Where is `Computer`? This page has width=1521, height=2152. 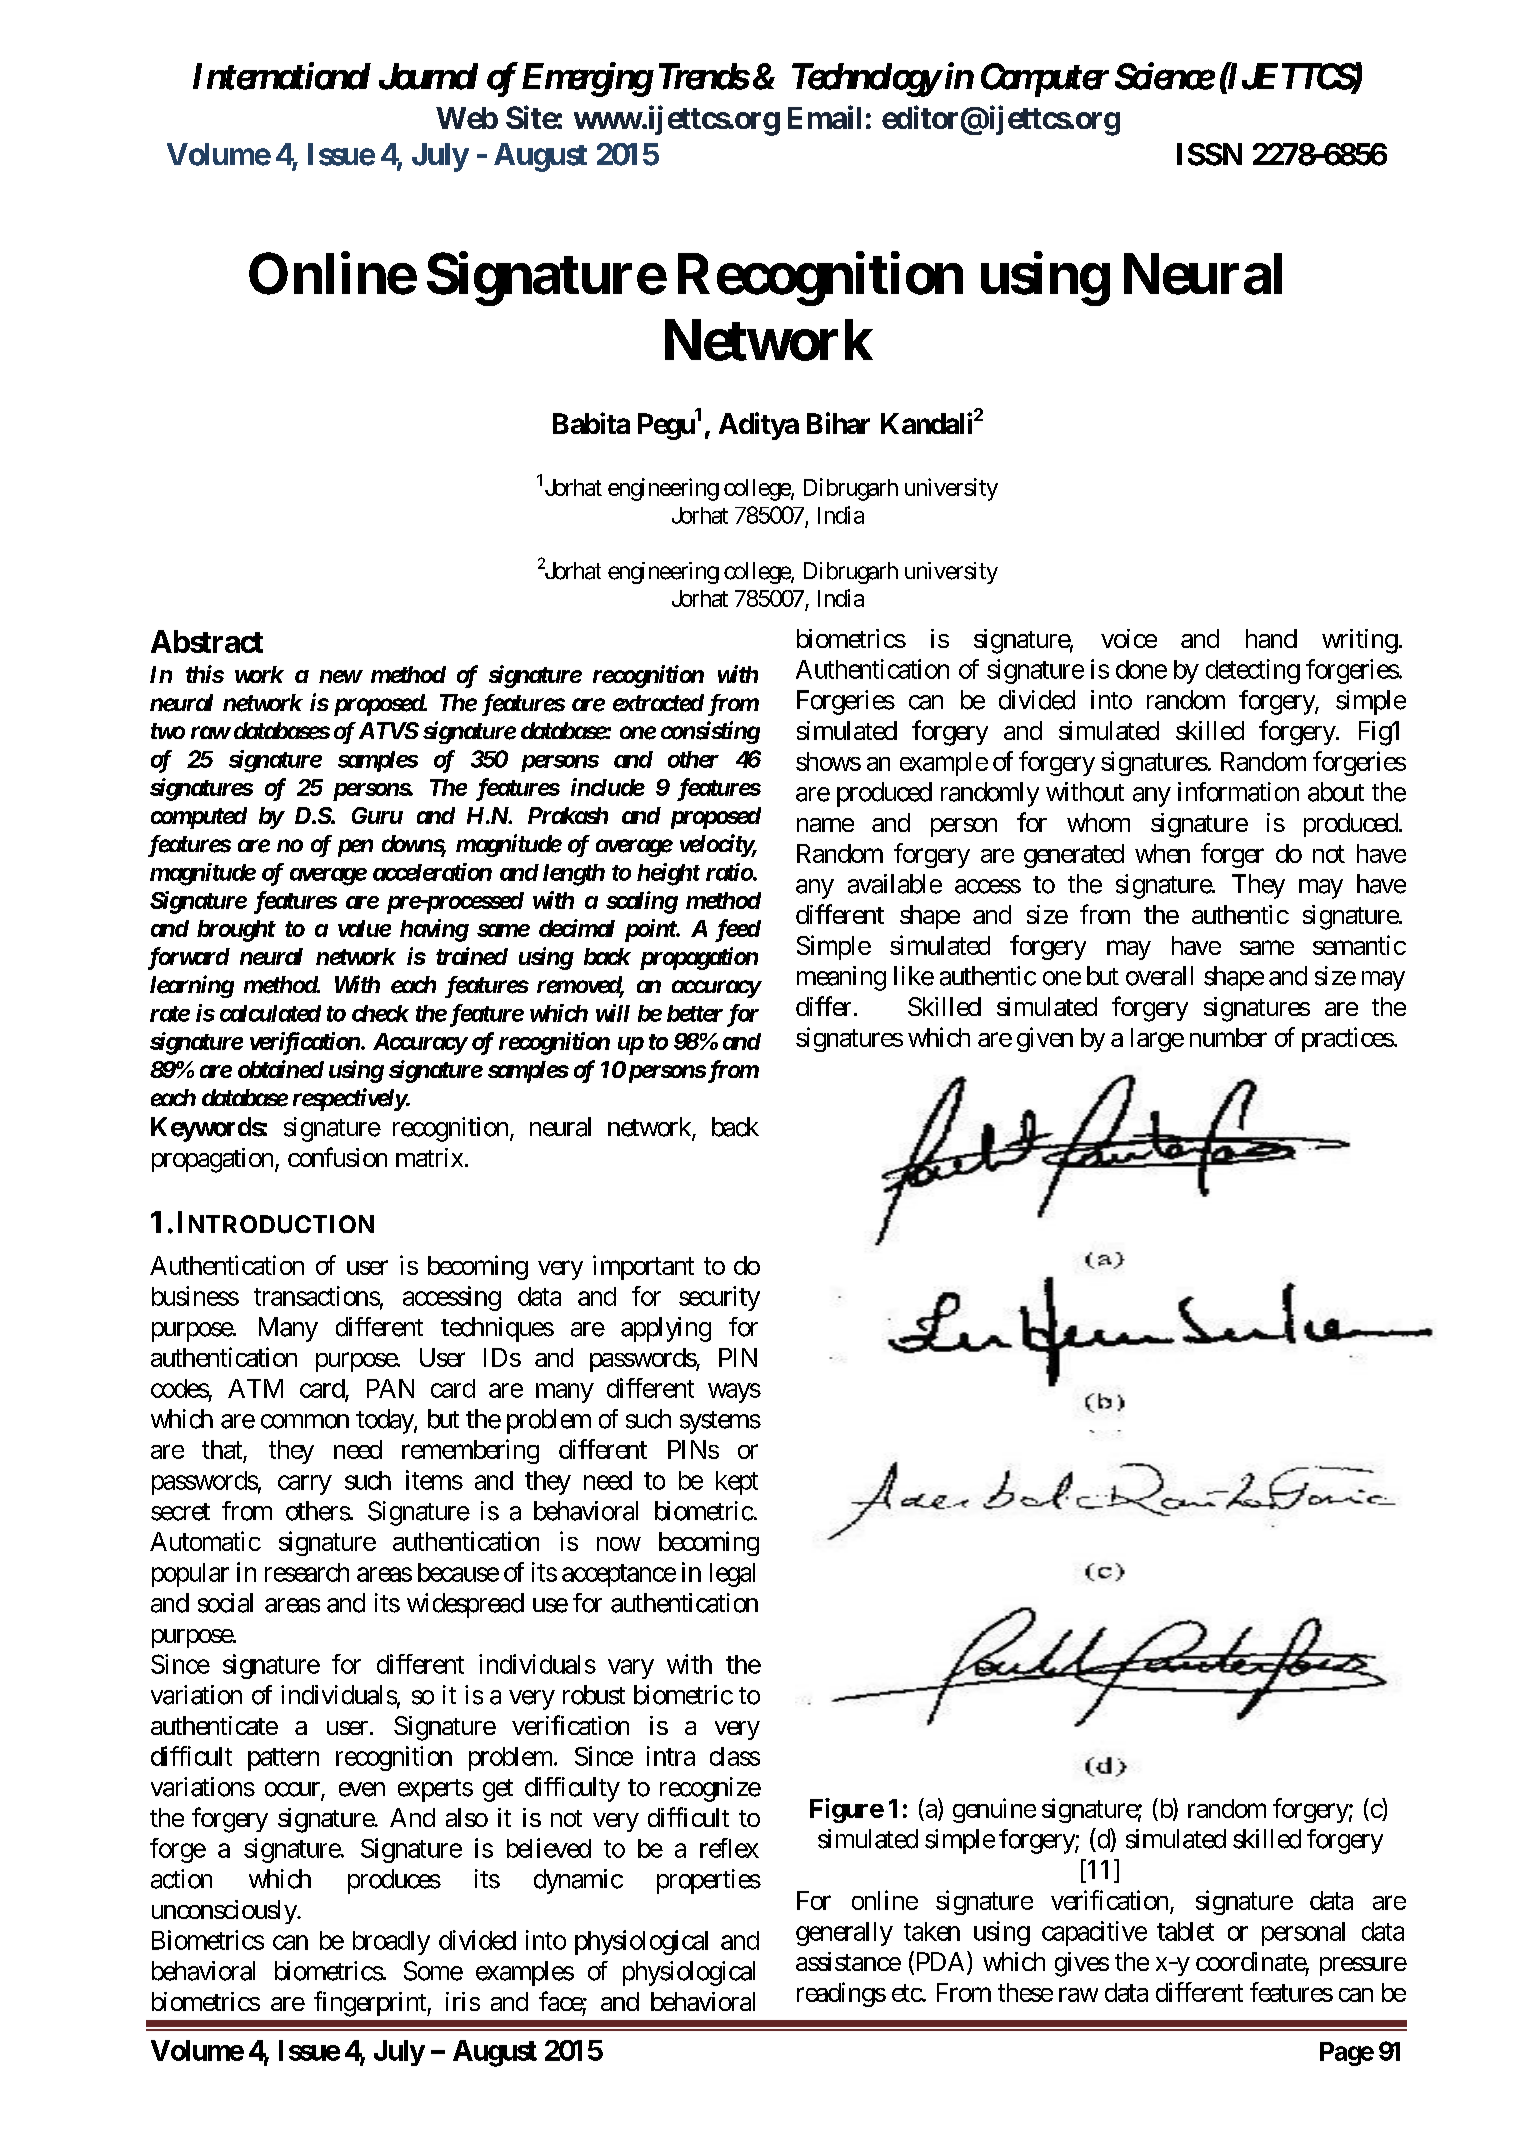 Computer is located at coordinates (1043, 80).
